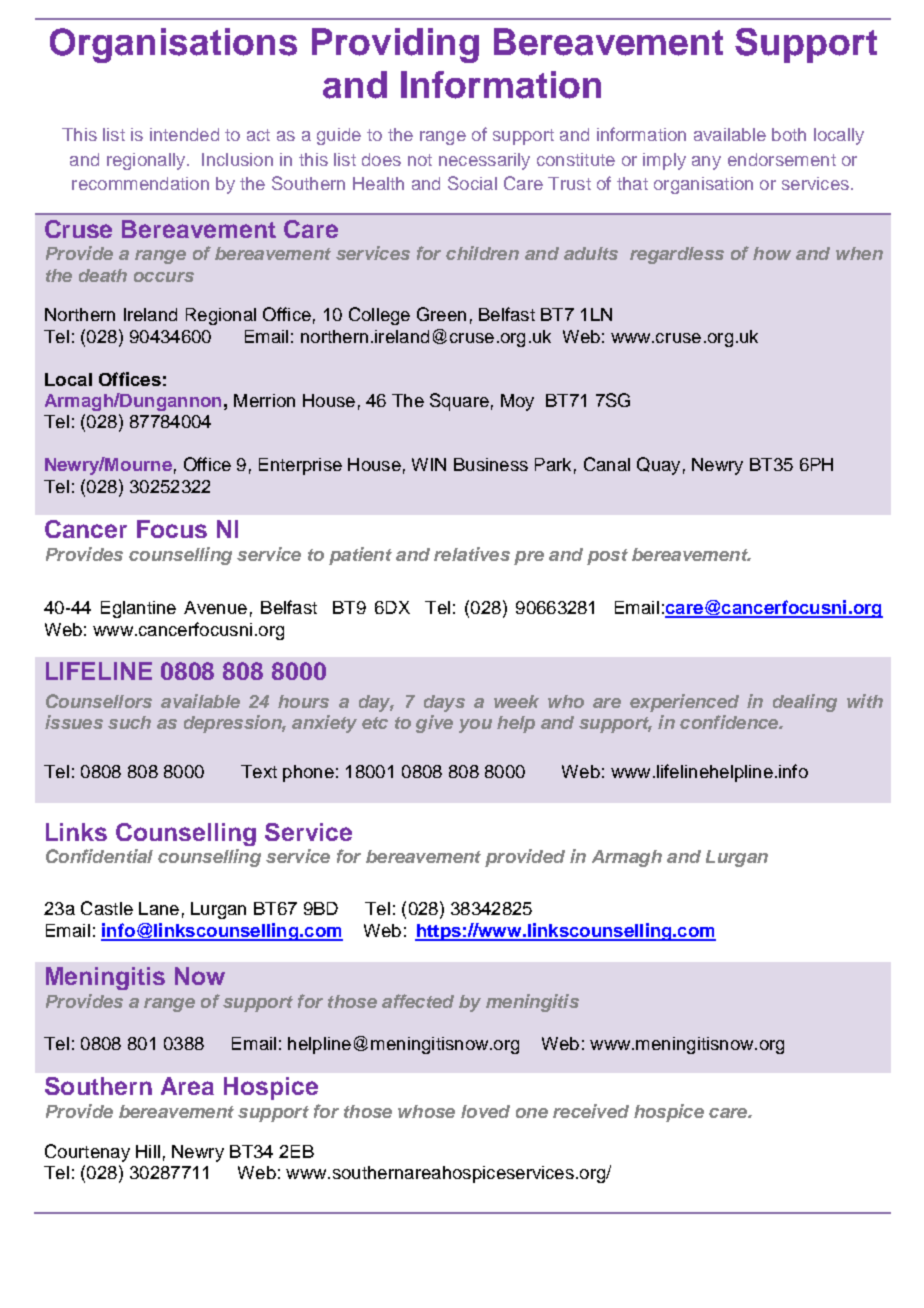  Describe the element at coordinates (129, 722) in the screenshot. I see `such` at that location.
